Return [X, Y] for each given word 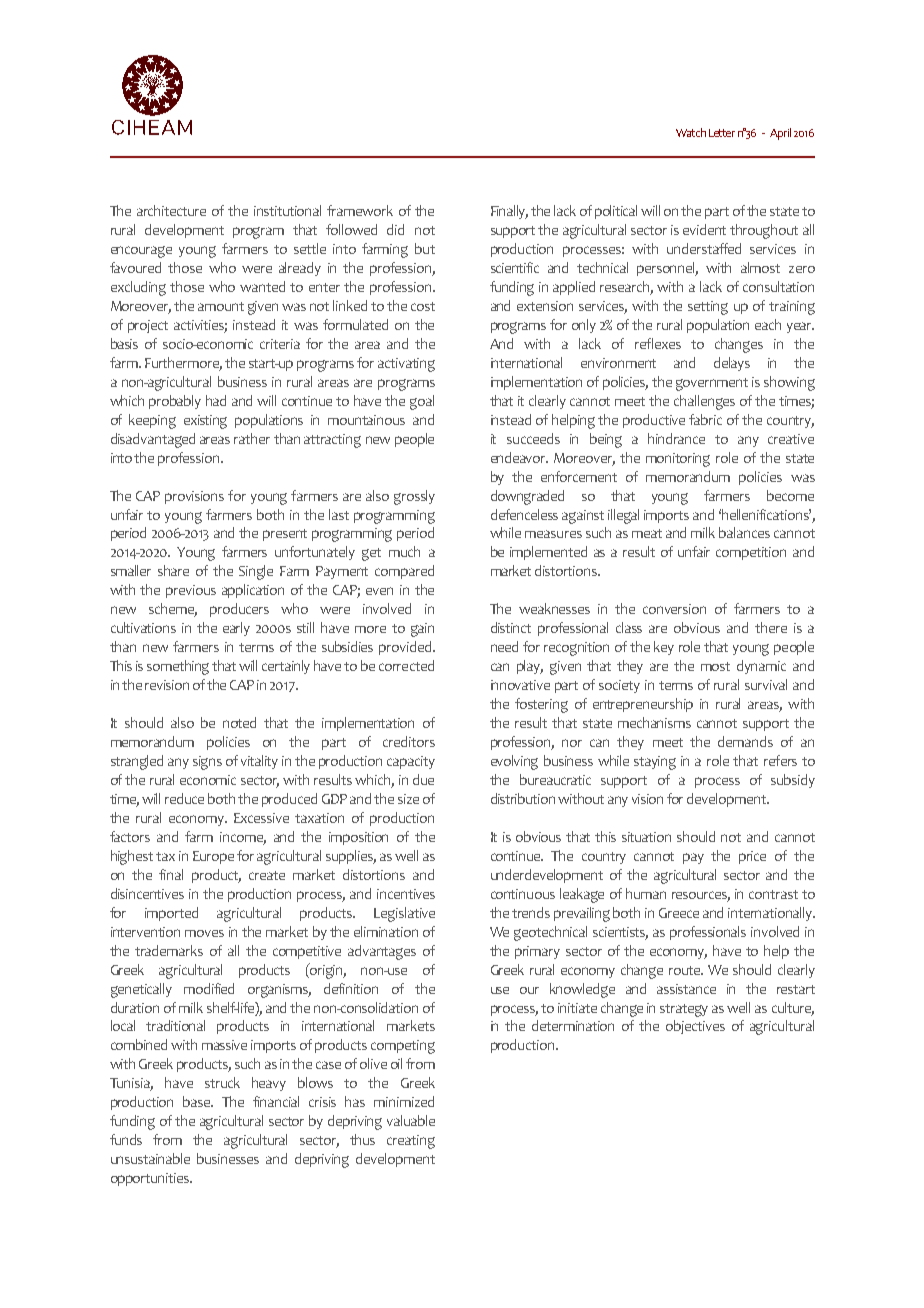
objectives [695, 1027]
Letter [722, 133]
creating [411, 1142]
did [395, 229]
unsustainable [150, 1158]
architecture [171, 210]
